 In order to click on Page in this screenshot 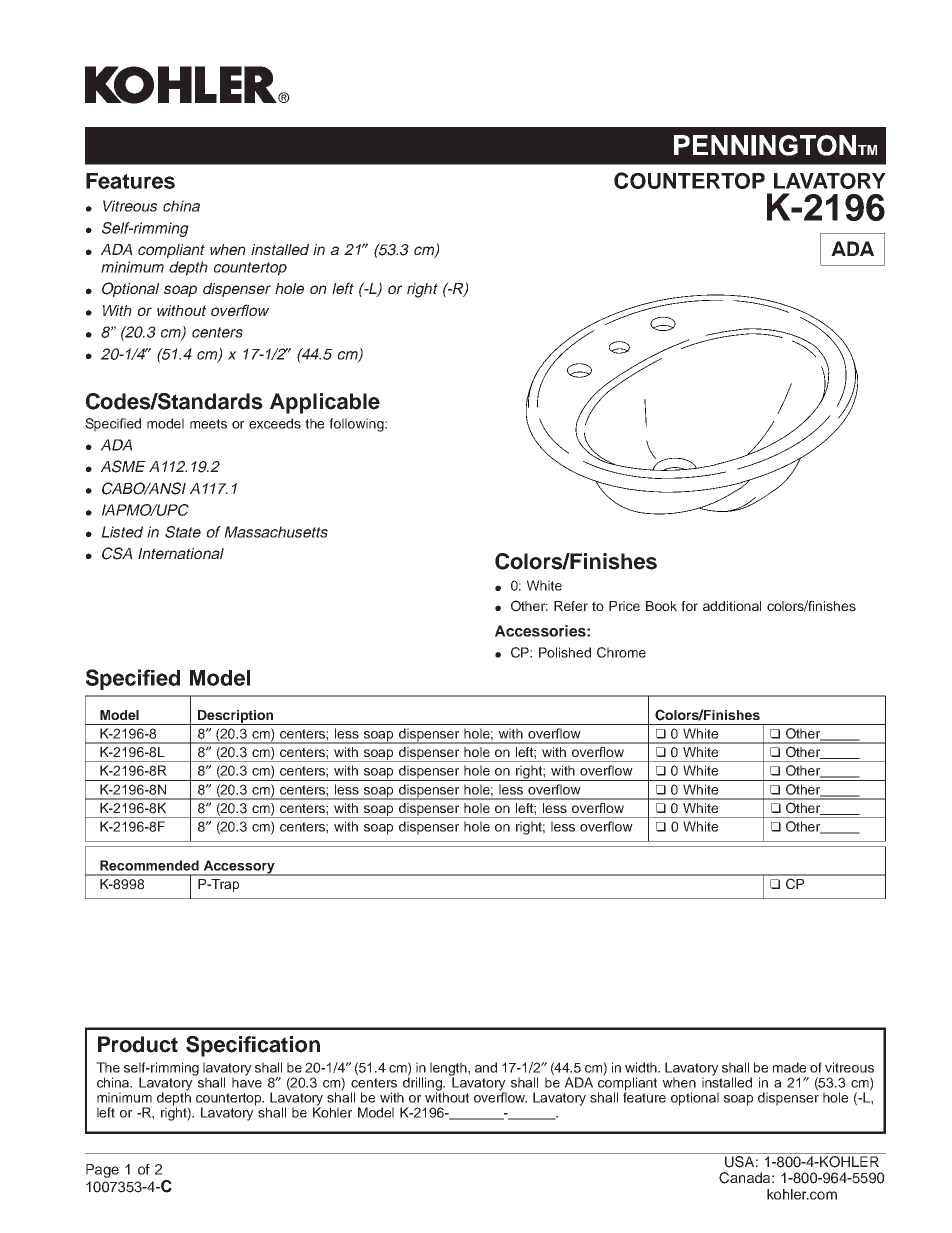, I will do `click(102, 1171)`.
